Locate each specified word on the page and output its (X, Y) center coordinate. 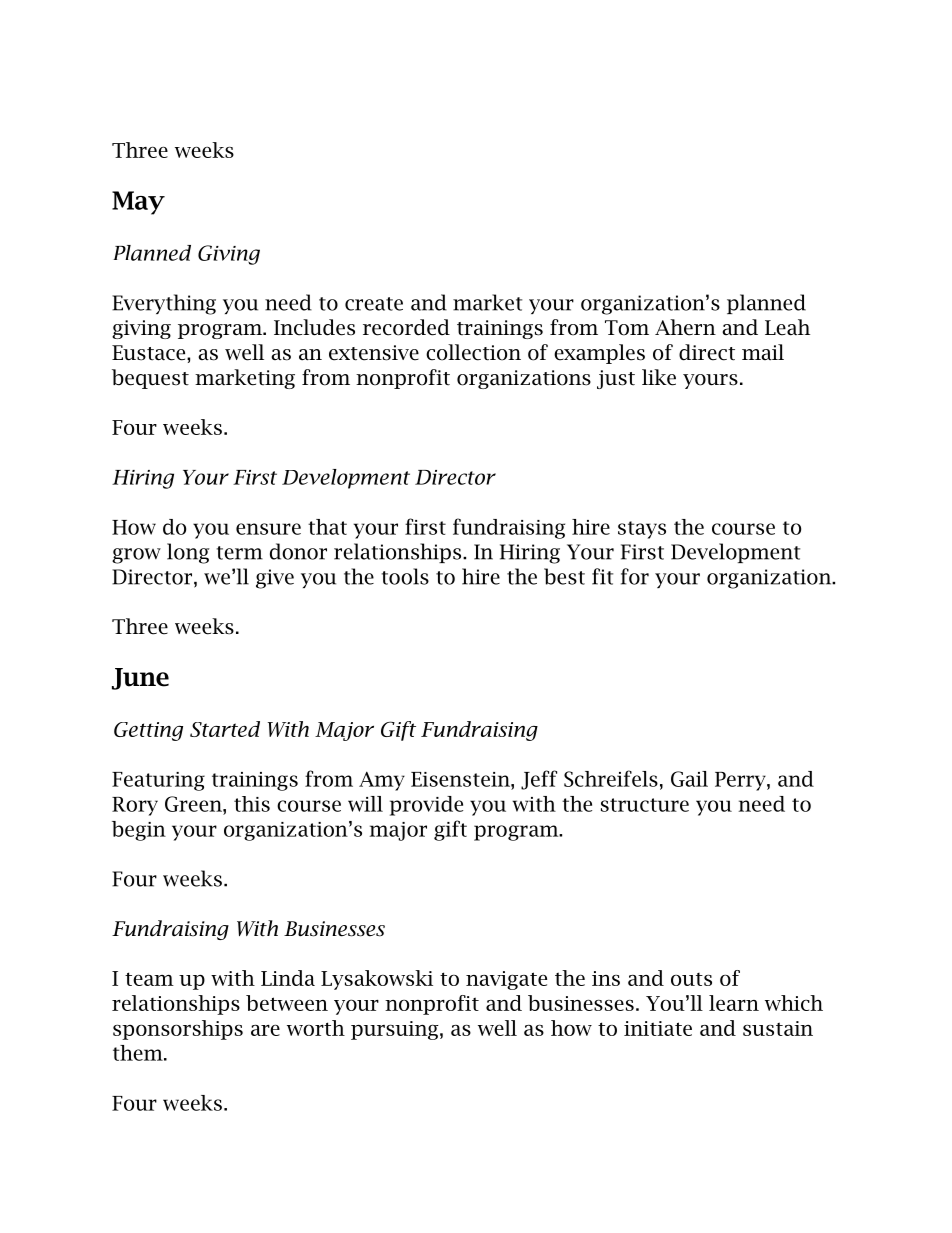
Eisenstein (461, 779)
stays (642, 530)
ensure (268, 529)
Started (225, 729)
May (138, 203)
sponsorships (178, 1030)
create (374, 304)
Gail (689, 779)
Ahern (685, 327)
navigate (506, 980)
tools (405, 576)
